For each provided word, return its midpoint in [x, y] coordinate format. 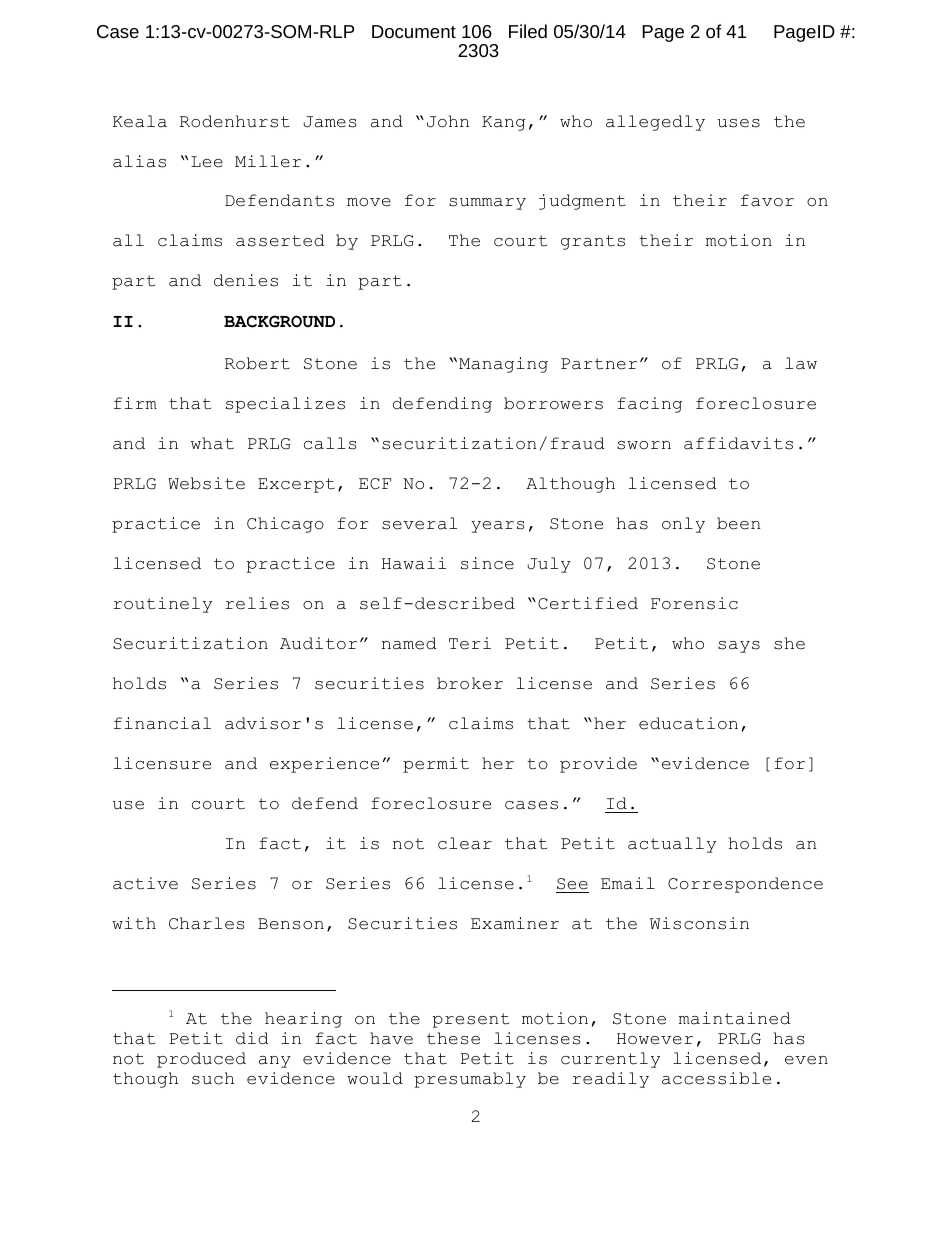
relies [257, 603]
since [487, 563]
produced [201, 1060]
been [739, 523]
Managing [503, 365]
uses [738, 123]
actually [672, 845]
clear [465, 843]
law [801, 363]
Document [414, 31]
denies [246, 280]
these [453, 1038]
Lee [207, 162]
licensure [162, 763]
